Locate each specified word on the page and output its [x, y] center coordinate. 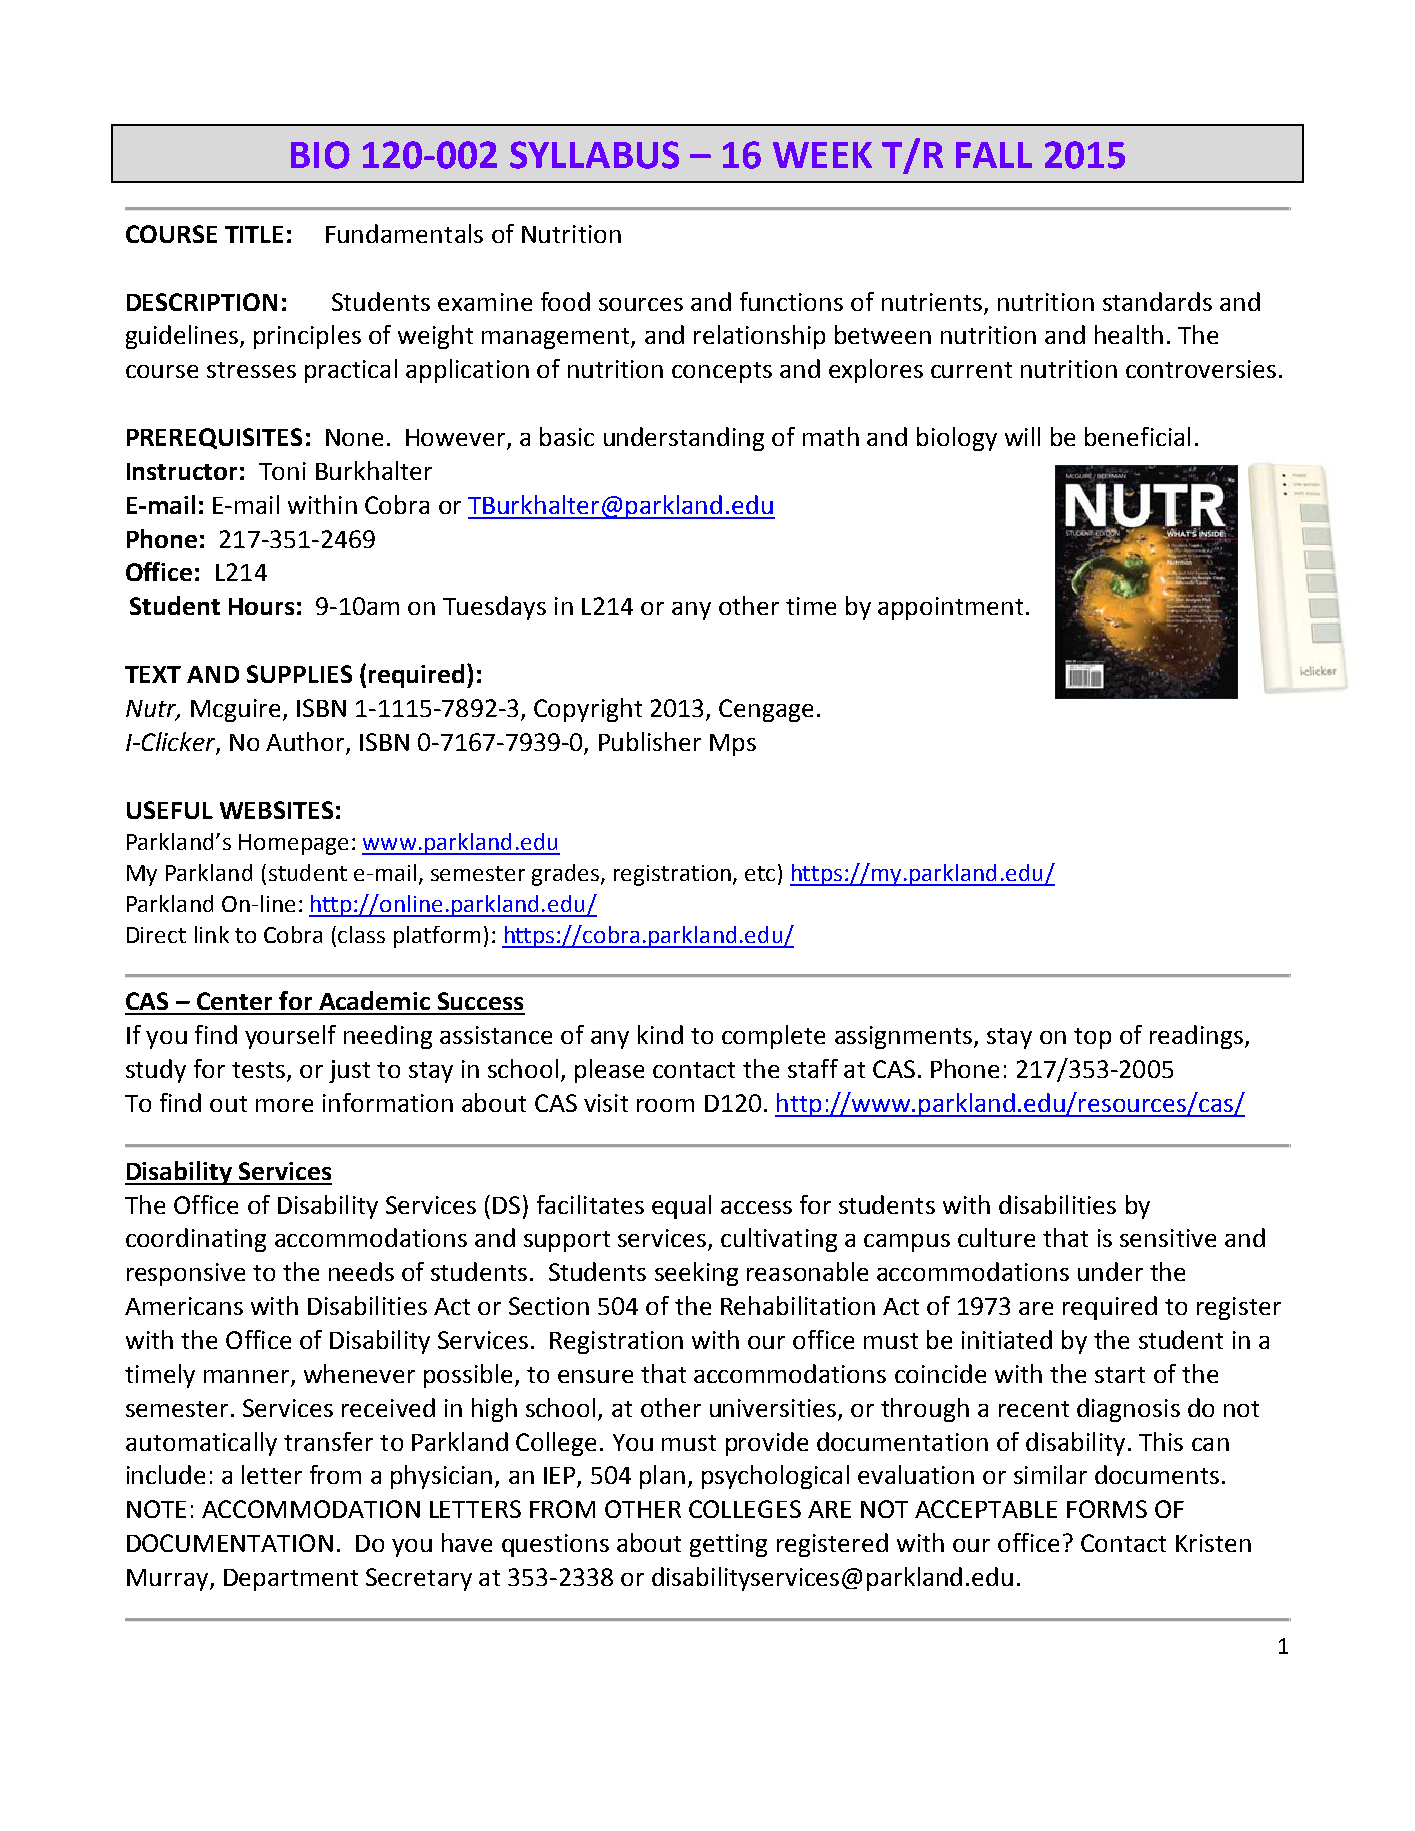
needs [361, 1271]
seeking [696, 1274]
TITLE [254, 234]
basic [567, 436]
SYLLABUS [594, 155]
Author [305, 741]
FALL [994, 155]
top [1092, 1038]
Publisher [650, 741]
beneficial [1137, 436]
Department [291, 1580]
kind [660, 1034]
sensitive [1168, 1238]
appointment [950, 608]
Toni [282, 471]
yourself [290, 1037]
